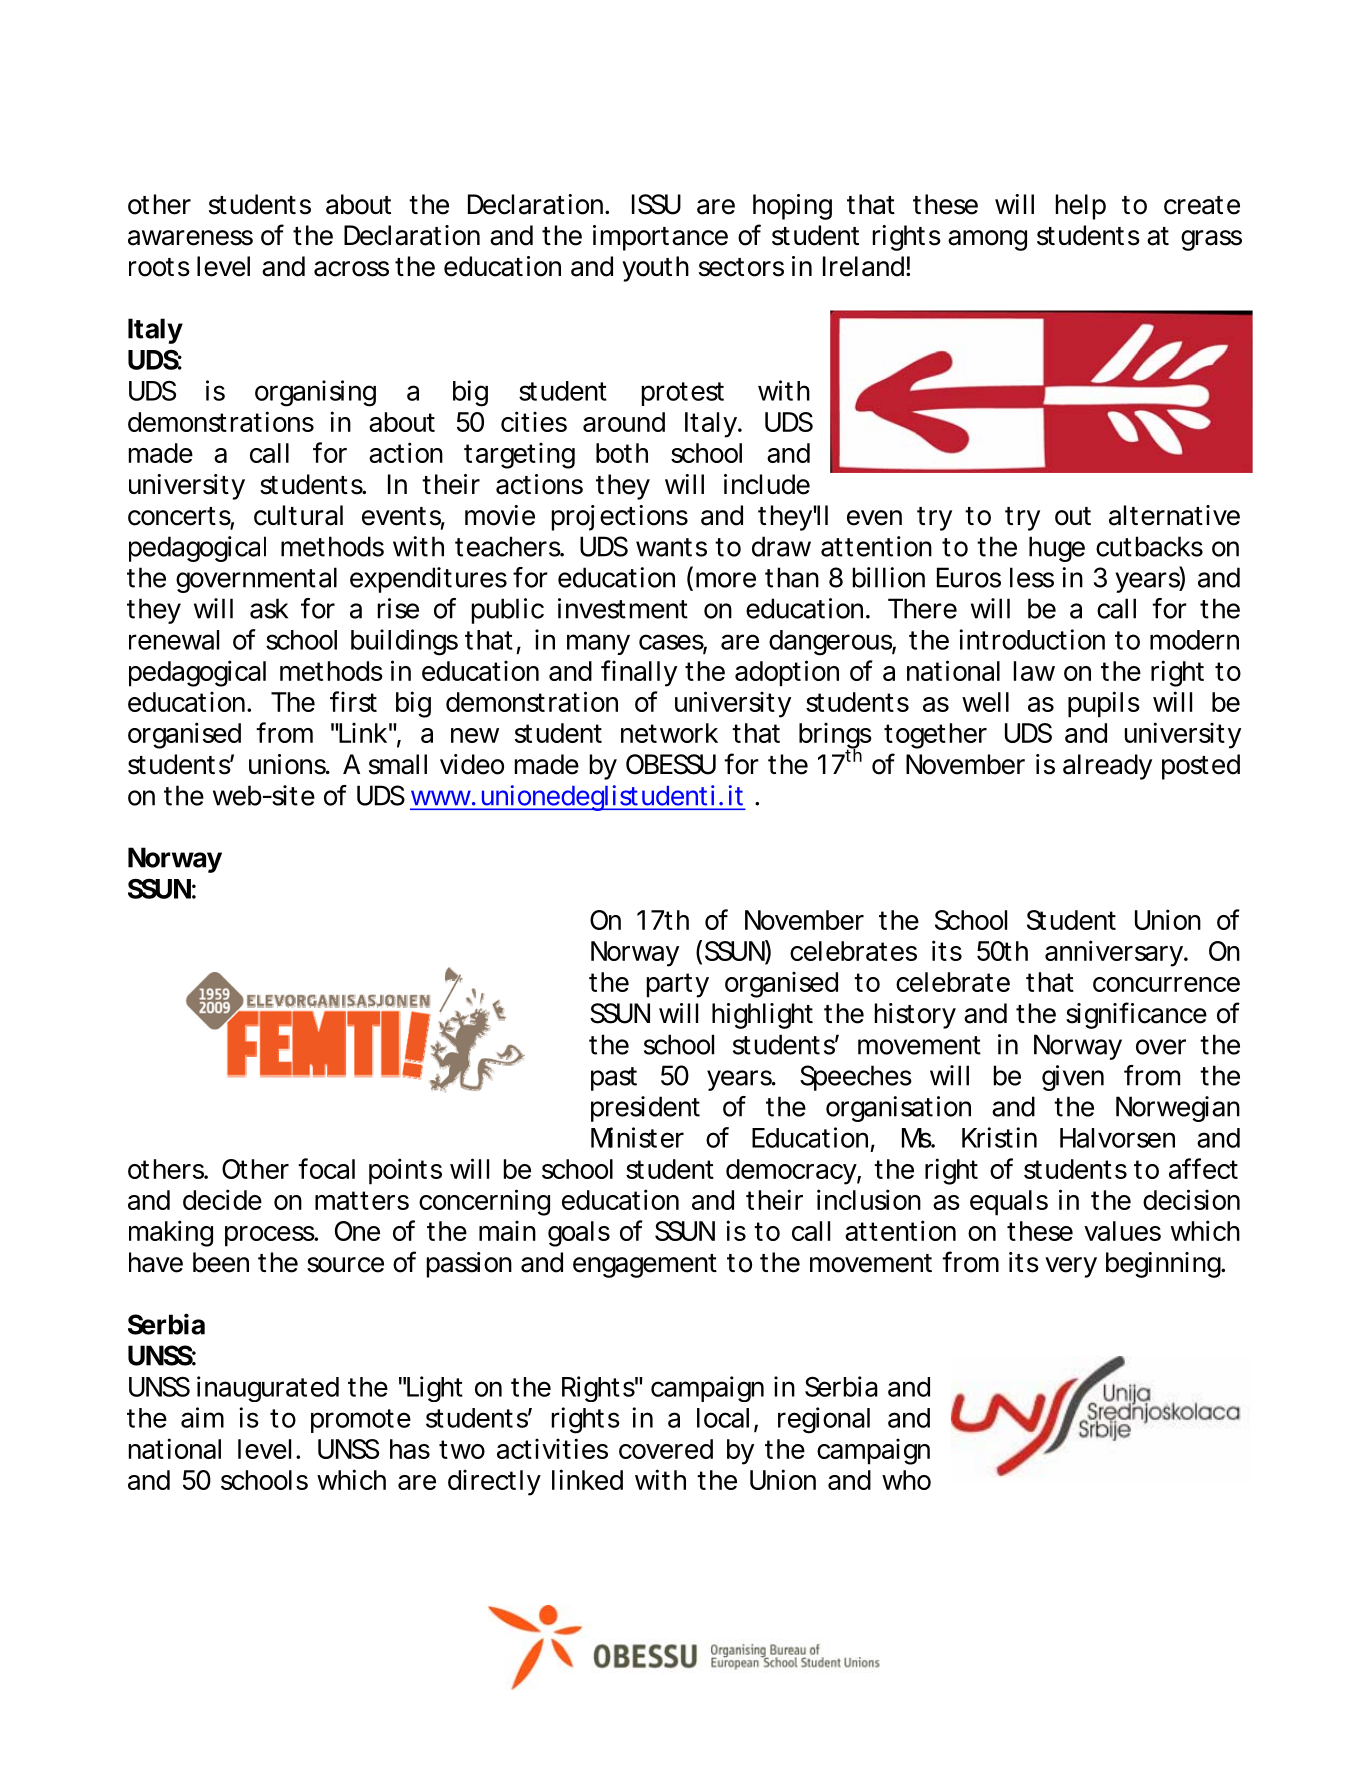 This screenshot has height=1769, width=1367. I want to click on finally, so click(639, 673).
